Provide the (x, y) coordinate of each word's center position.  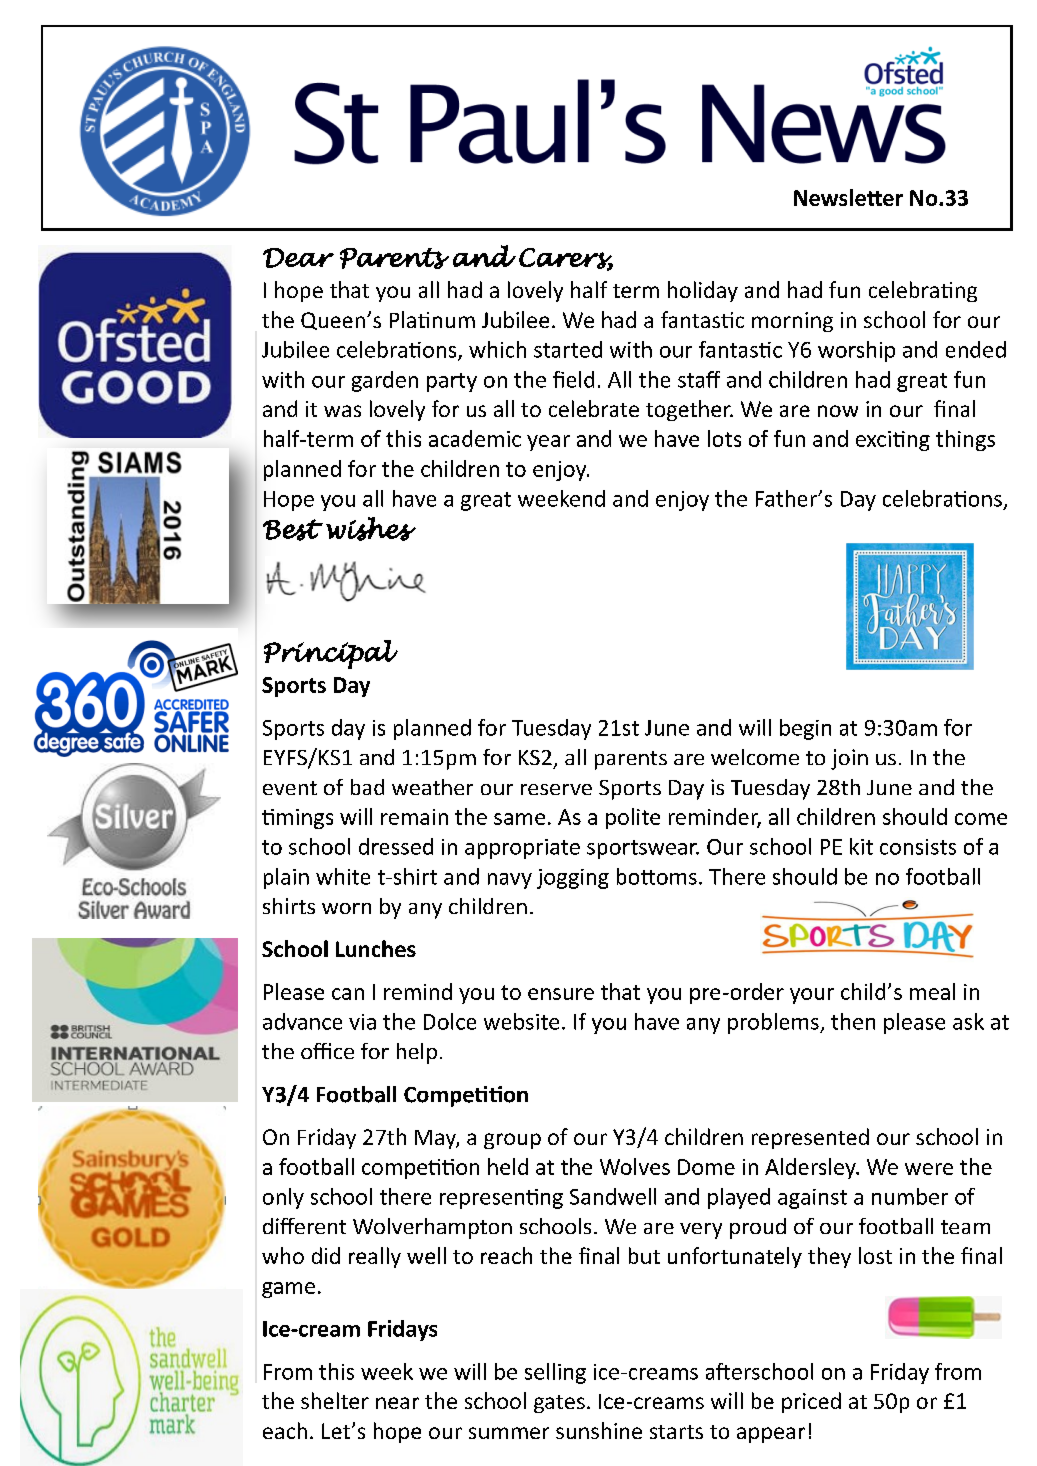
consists (918, 847)
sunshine (599, 1430)
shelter (335, 1400)
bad (367, 787)
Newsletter (848, 197)
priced (811, 1402)
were (929, 1169)
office (327, 1051)
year (548, 443)
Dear (298, 258)
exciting (893, 441)
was (342, 411)
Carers (566, 259)
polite (633, 818)
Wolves (635, 1166)
